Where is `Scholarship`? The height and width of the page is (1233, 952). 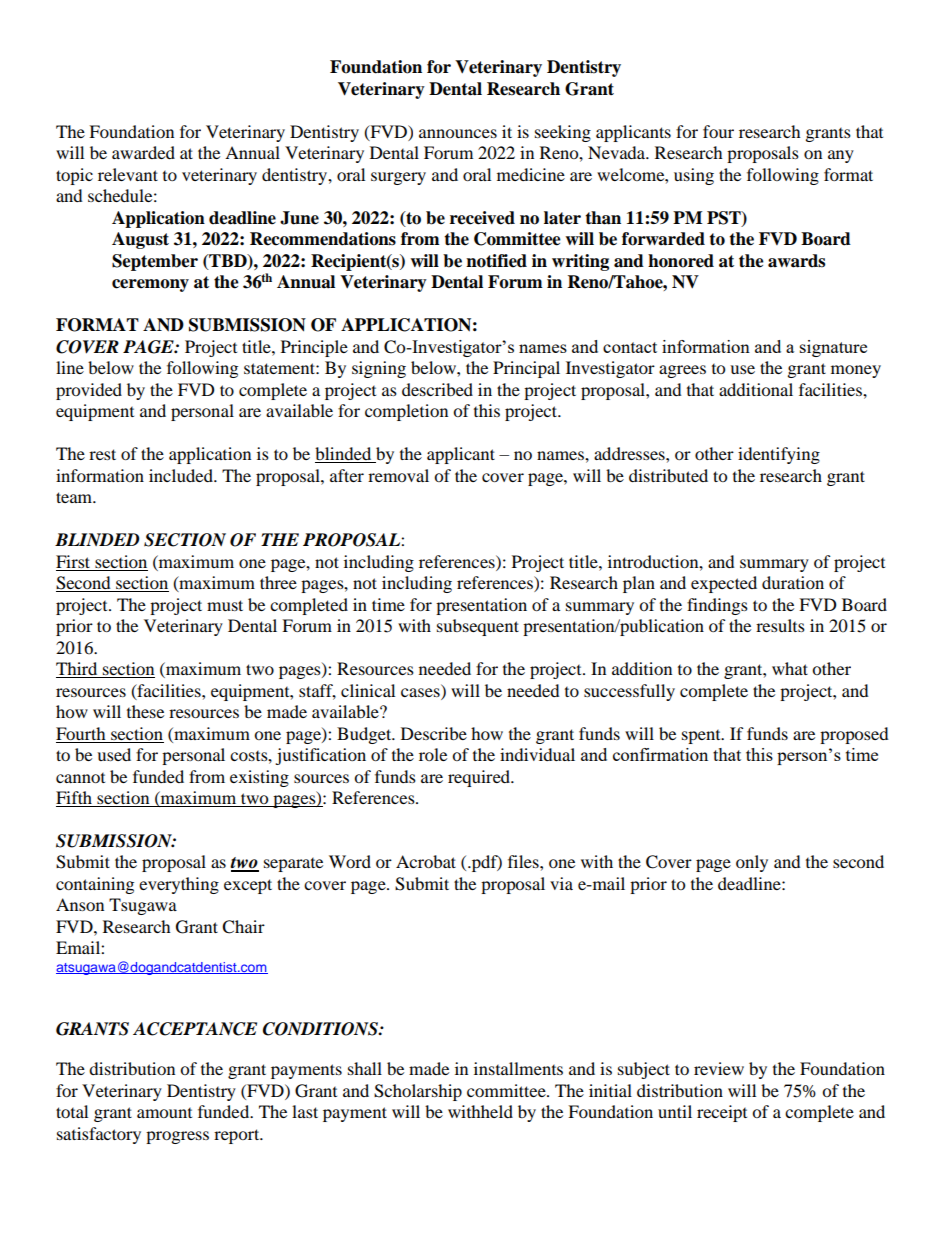
Scholarship is located at coordinates (418, 1092).
